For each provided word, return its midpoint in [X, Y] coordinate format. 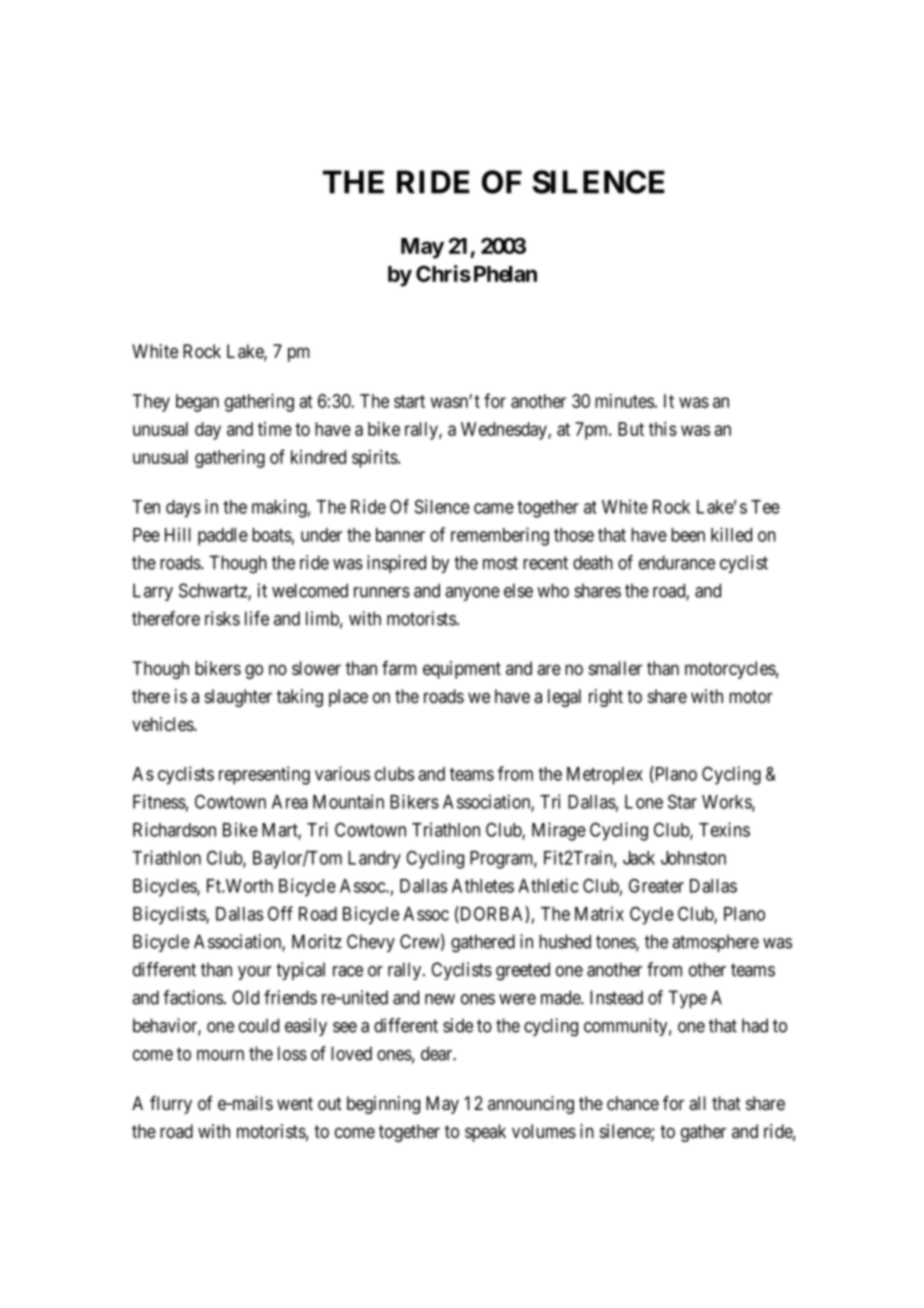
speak [485, 1133]
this [663, 429]
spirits [375, 459]
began [197, 403]
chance [633, 1103]
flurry [171, 1105]
